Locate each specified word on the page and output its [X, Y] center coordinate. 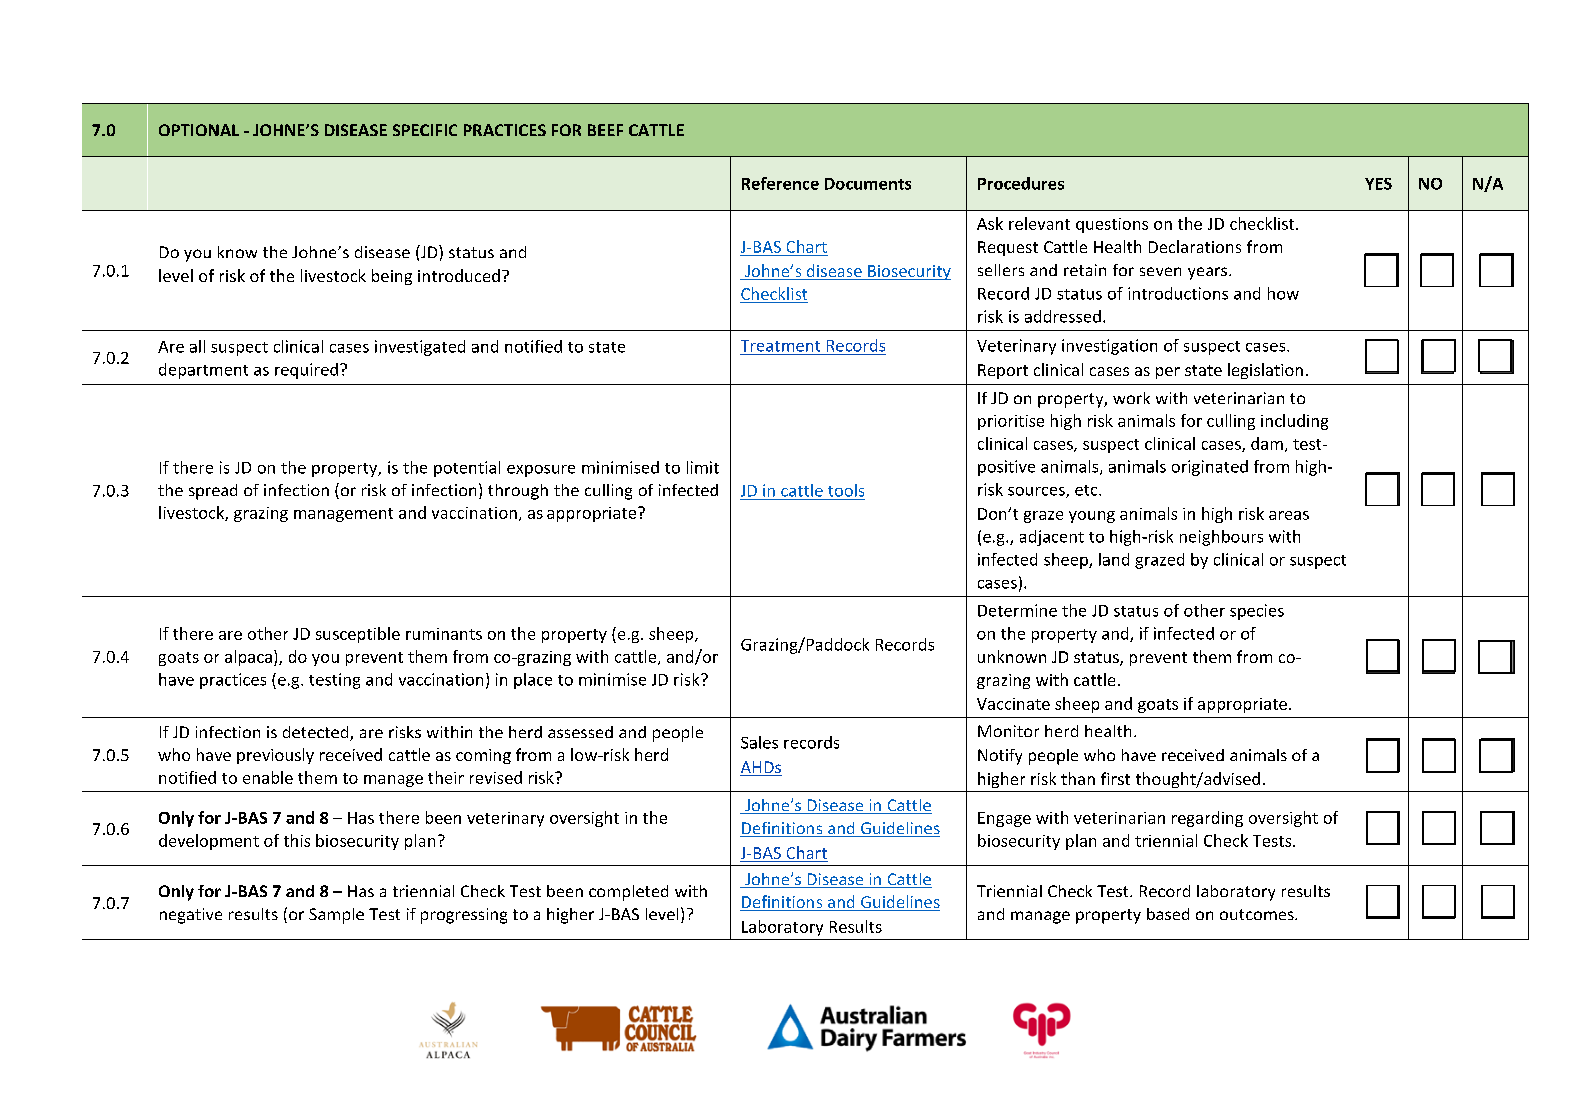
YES [1378, 184]
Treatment [780, 346]
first [1115, 778]
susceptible [358, 635]
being [392, 277]
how [1283, 293]
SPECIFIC [425, 130]
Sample [336, 916]
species [1257, 612]
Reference [780, 183]
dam [1267, 443]
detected [317, 733]
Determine [1017, 610]
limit [703, 467]
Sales [759, 742]
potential [467, 469]
